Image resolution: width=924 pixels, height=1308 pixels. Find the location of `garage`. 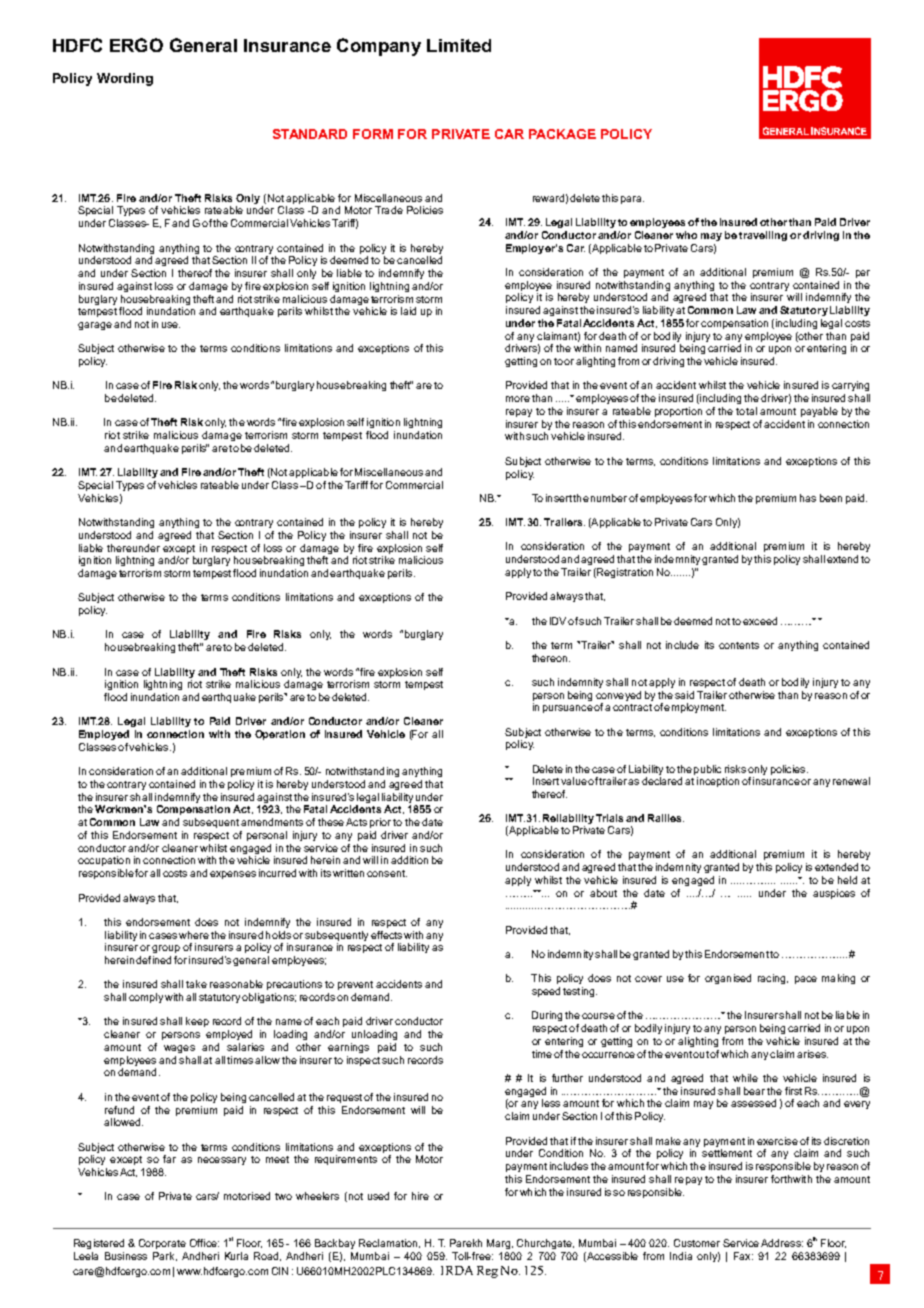

garage is located at coordinates (95, 326).
